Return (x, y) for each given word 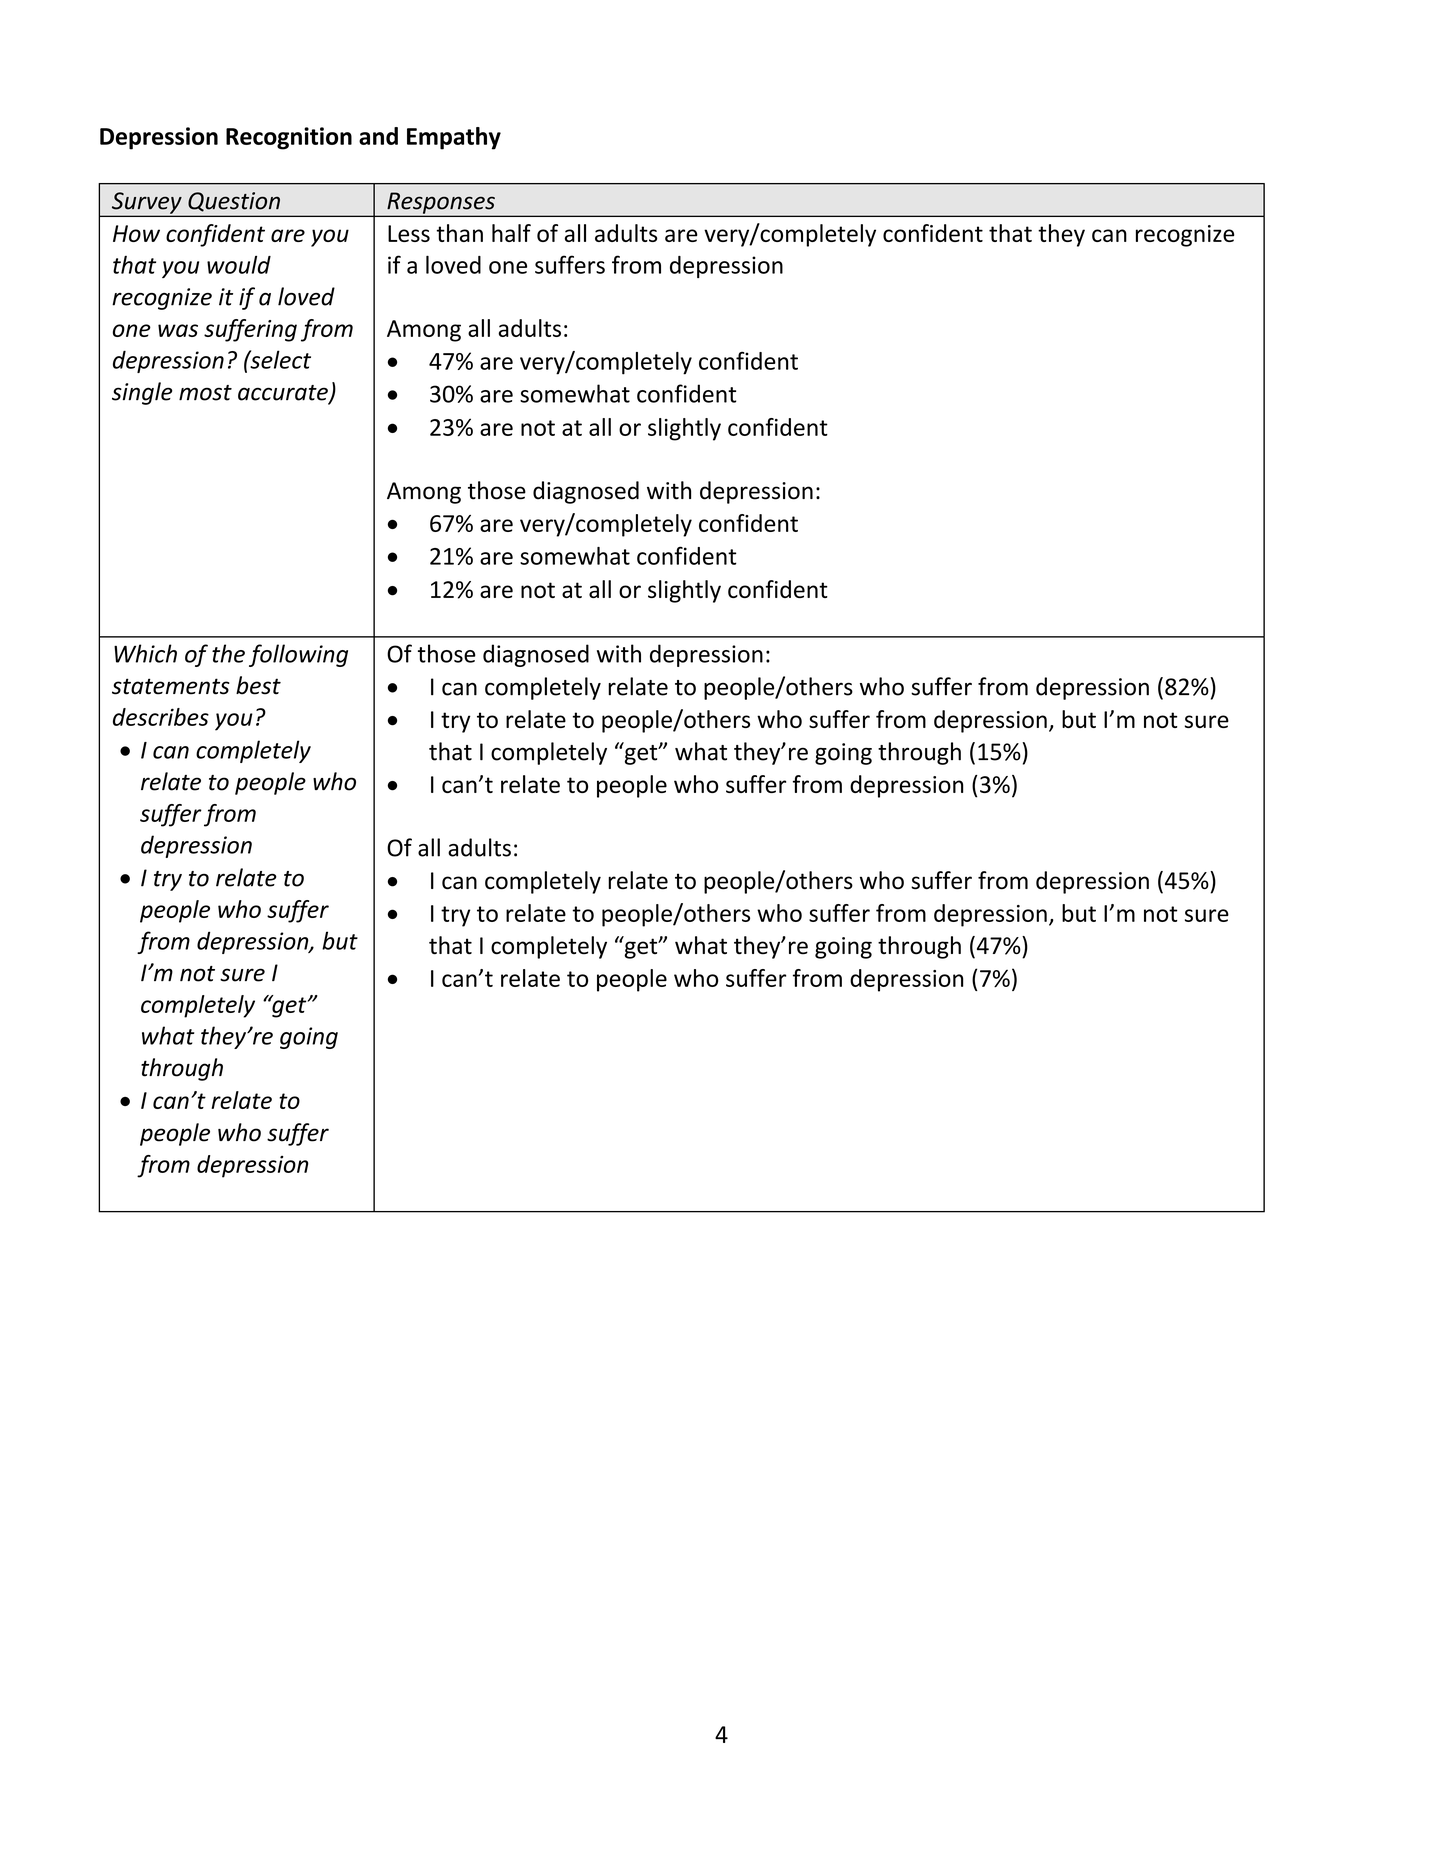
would (239, 265)
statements (171, 686)
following (298, 655)
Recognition (289, 138)
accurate (284, 394)
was (178, 330)
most (205, 393)
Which (145, 653)
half (511, 233)
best (258, 685)
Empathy (454, 138)
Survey (146, 204)
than (459, 233)
